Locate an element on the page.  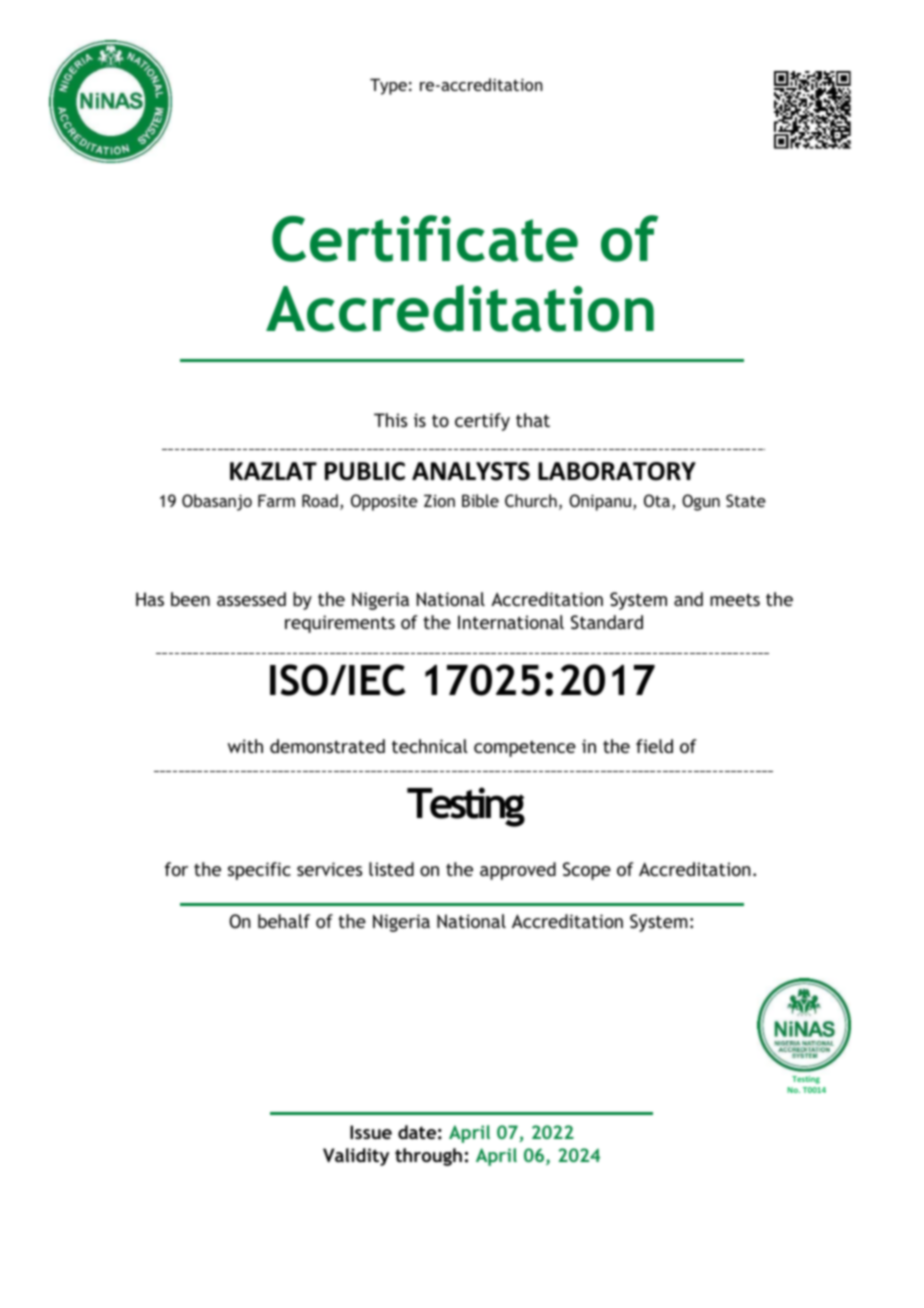
that is located at coordinates (533, 420).
